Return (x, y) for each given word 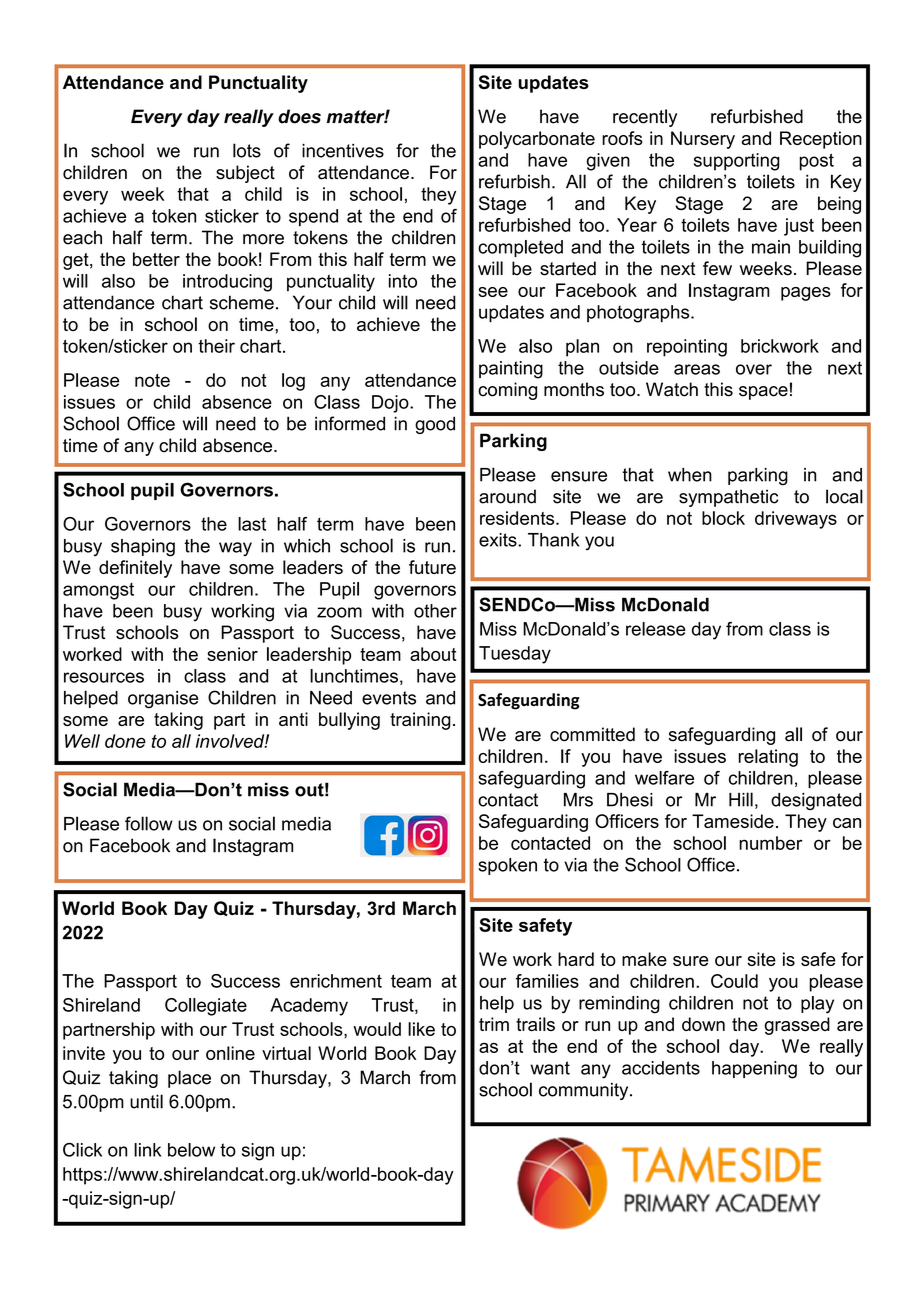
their (216, 346)
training (420, 721)
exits (499, 540)
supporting (737, 162)
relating (768, 758)
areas (697, 369)
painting (511, 370)
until (146, 1101)
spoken (507, 866)
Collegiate (206, 1007)
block (723, 518)
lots (247, 150)
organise (163, 700)
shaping (143, 548)
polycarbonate (537, 140)
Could (734, 981)
